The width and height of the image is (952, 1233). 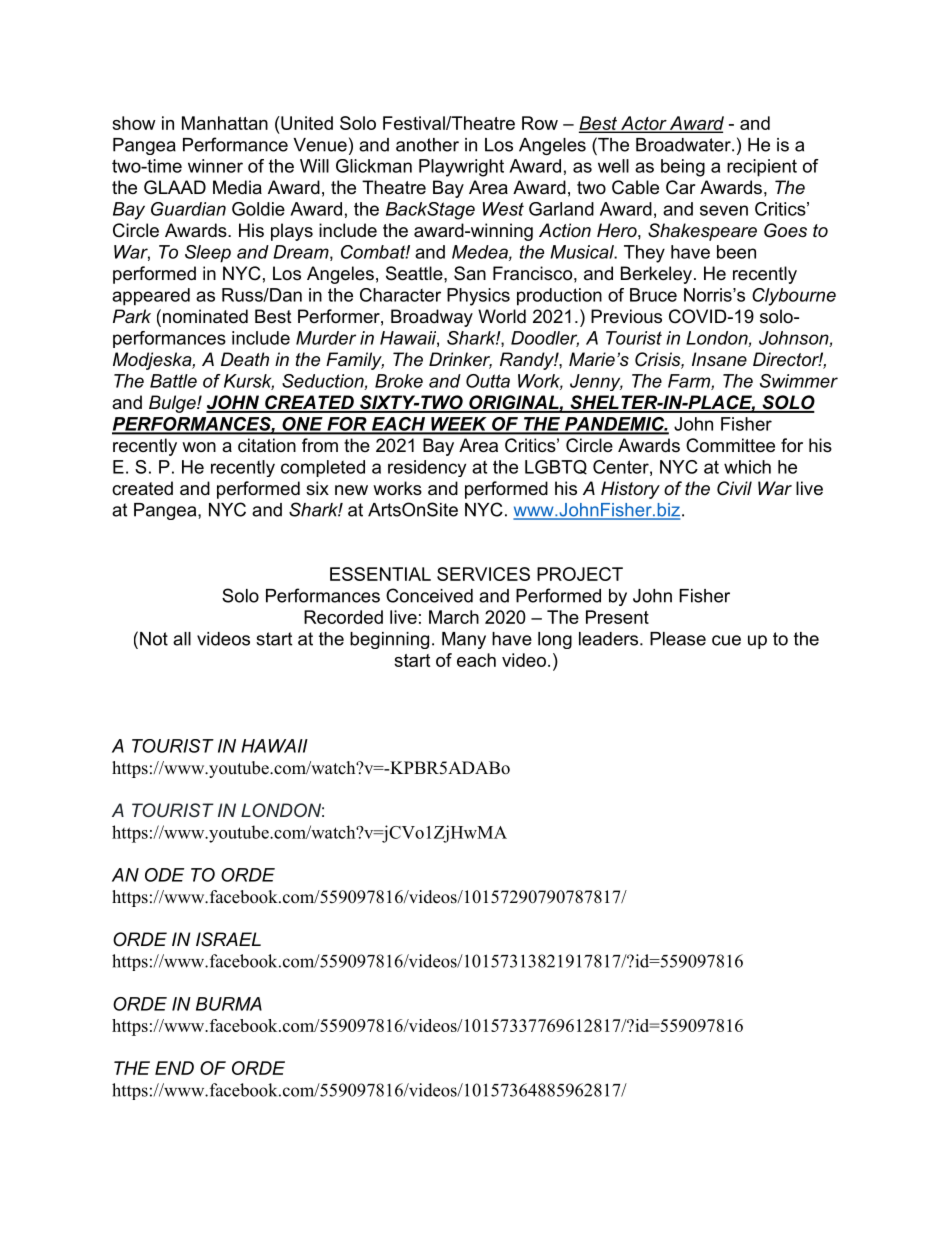 I want to click on Many, so click(x=464, y=640).
